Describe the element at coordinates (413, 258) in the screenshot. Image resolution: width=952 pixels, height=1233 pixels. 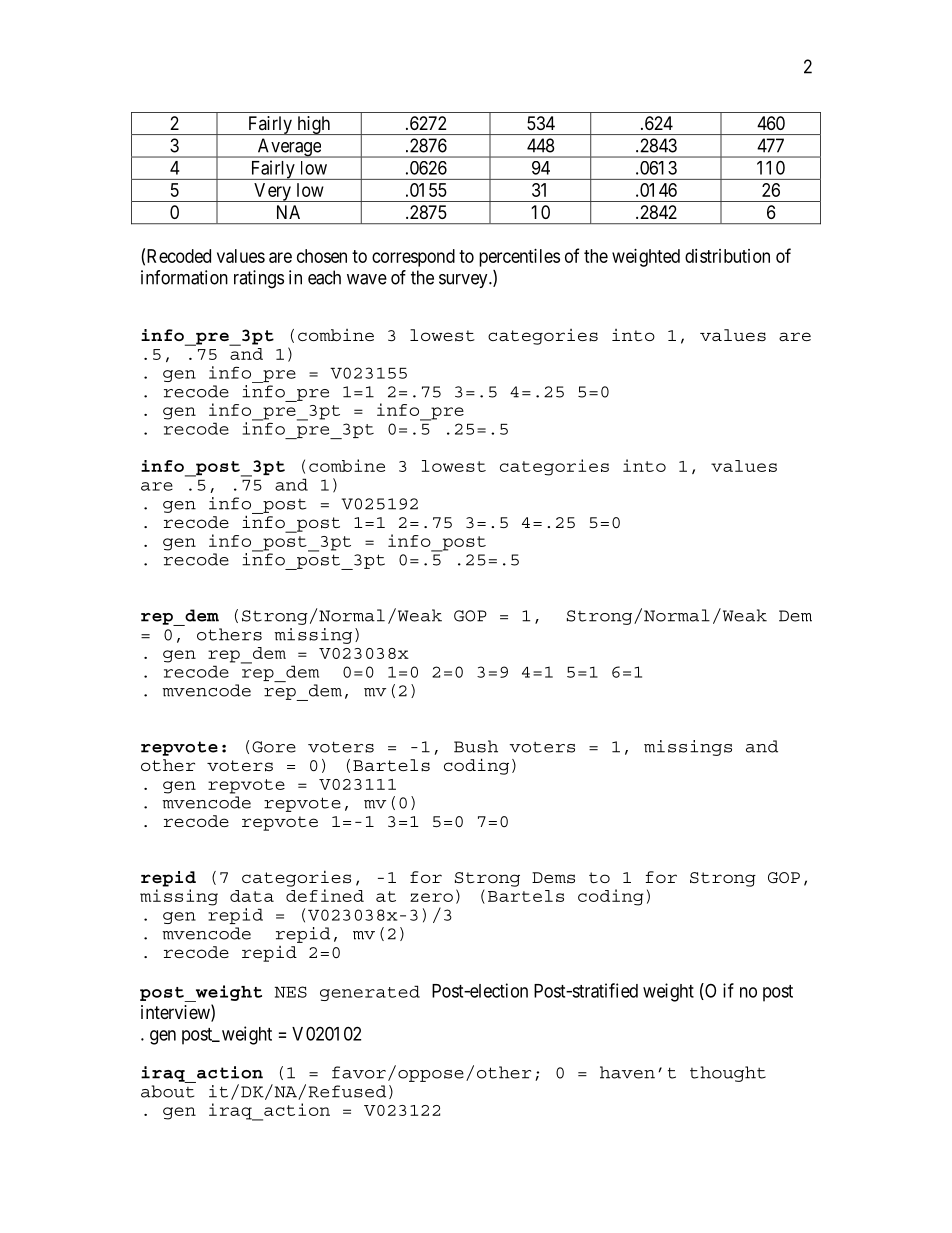
I see `correspond` at that location.
